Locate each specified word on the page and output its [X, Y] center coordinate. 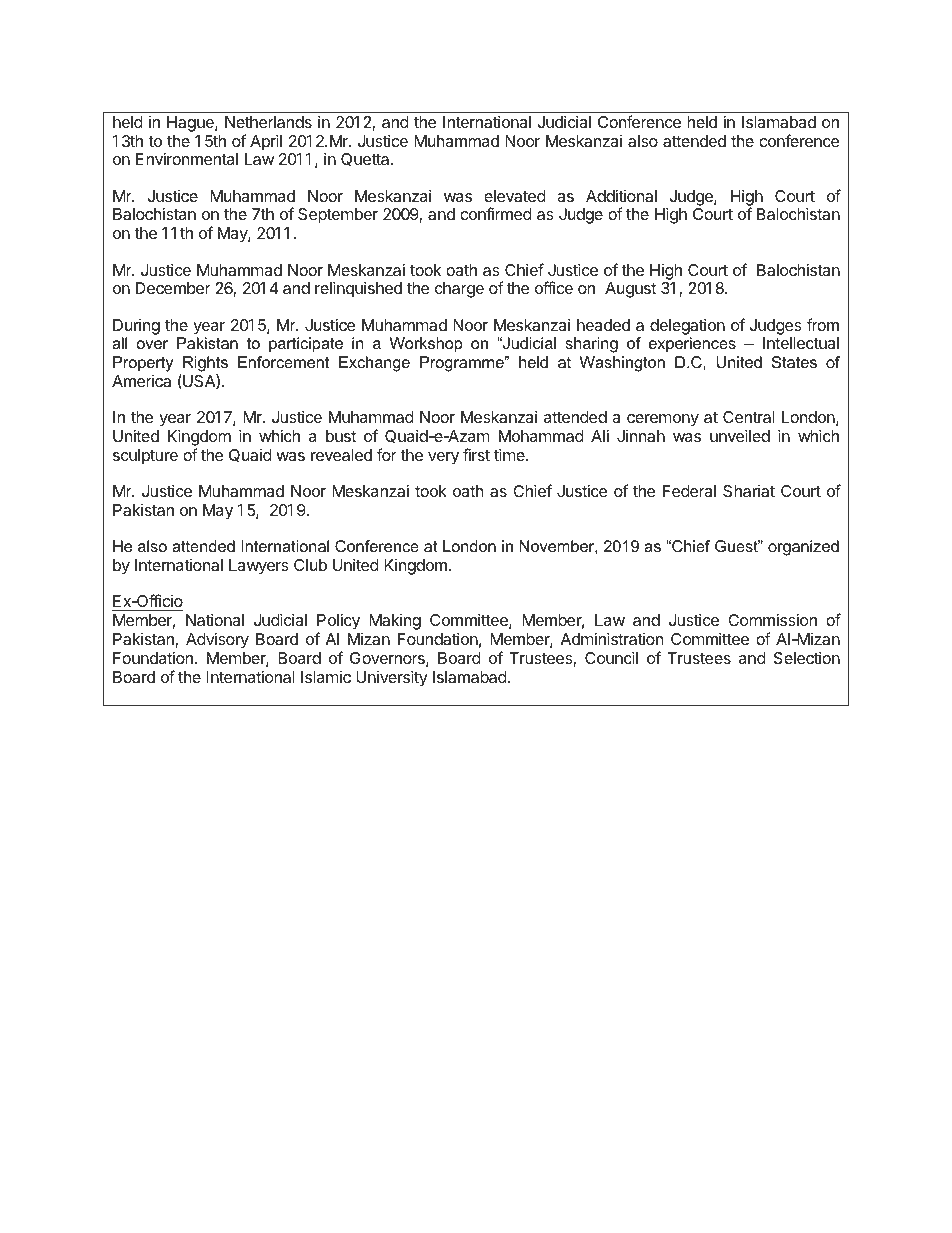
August [630, 290]
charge [459, 290]
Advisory [217, 641]
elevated [515, 196]
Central [749, 417]
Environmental [187, 159]
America [141, 381]
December [173, 288]
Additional [621, 196]
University [392, 678]
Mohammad [541, 436]
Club [310, 565]
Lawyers [259, 567]
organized [803, 548]
